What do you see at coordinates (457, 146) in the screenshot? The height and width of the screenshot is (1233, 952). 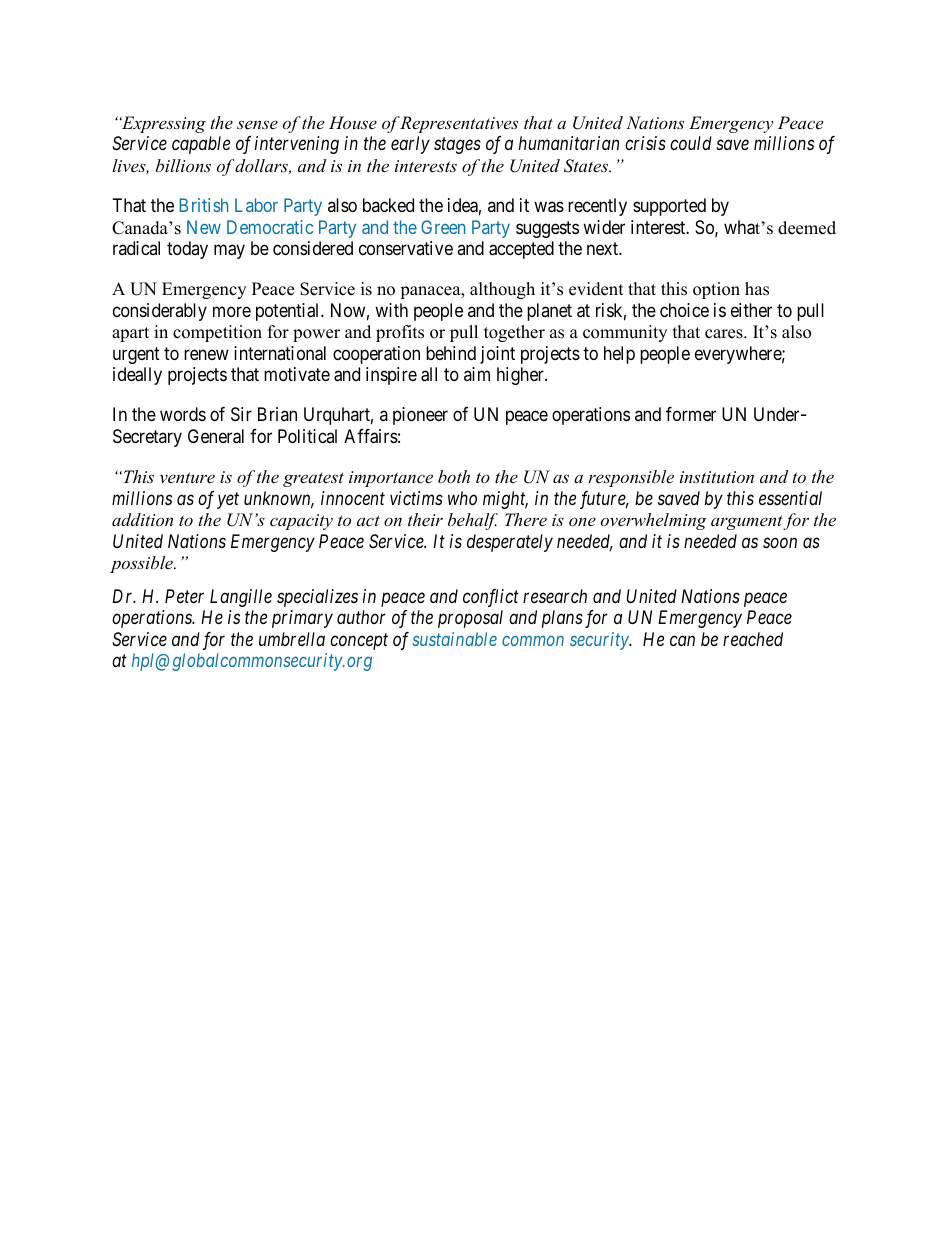 I see `stages` at bounding box center [457, 146].
